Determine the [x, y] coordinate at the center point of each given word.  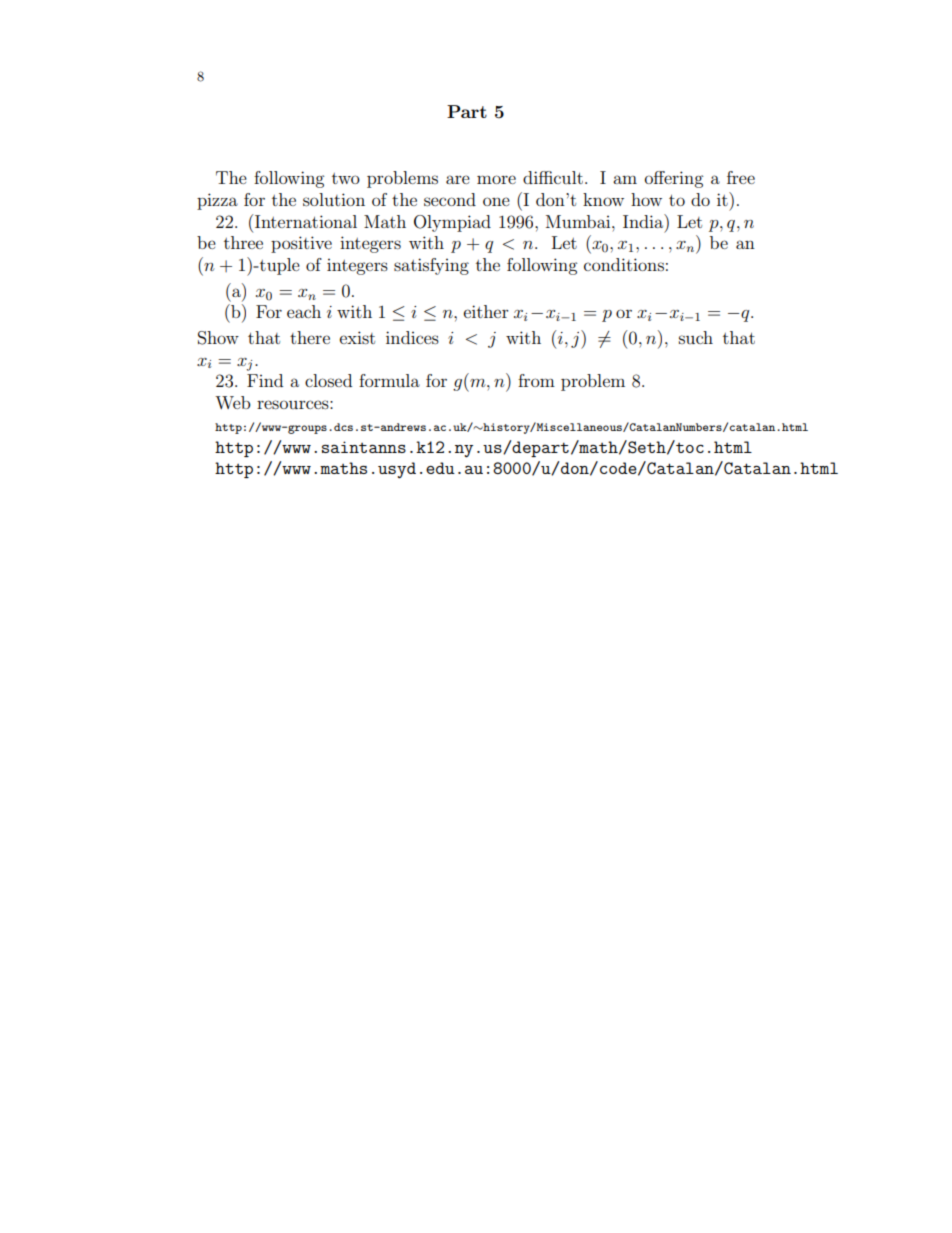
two [346, 178]
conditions [624, 264]
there [310, 337]
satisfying [431, 266]
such [696, 337]
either [486, 311]
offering [674, 179]
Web [232, 402]
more [496, 179]
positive [301, 244]
